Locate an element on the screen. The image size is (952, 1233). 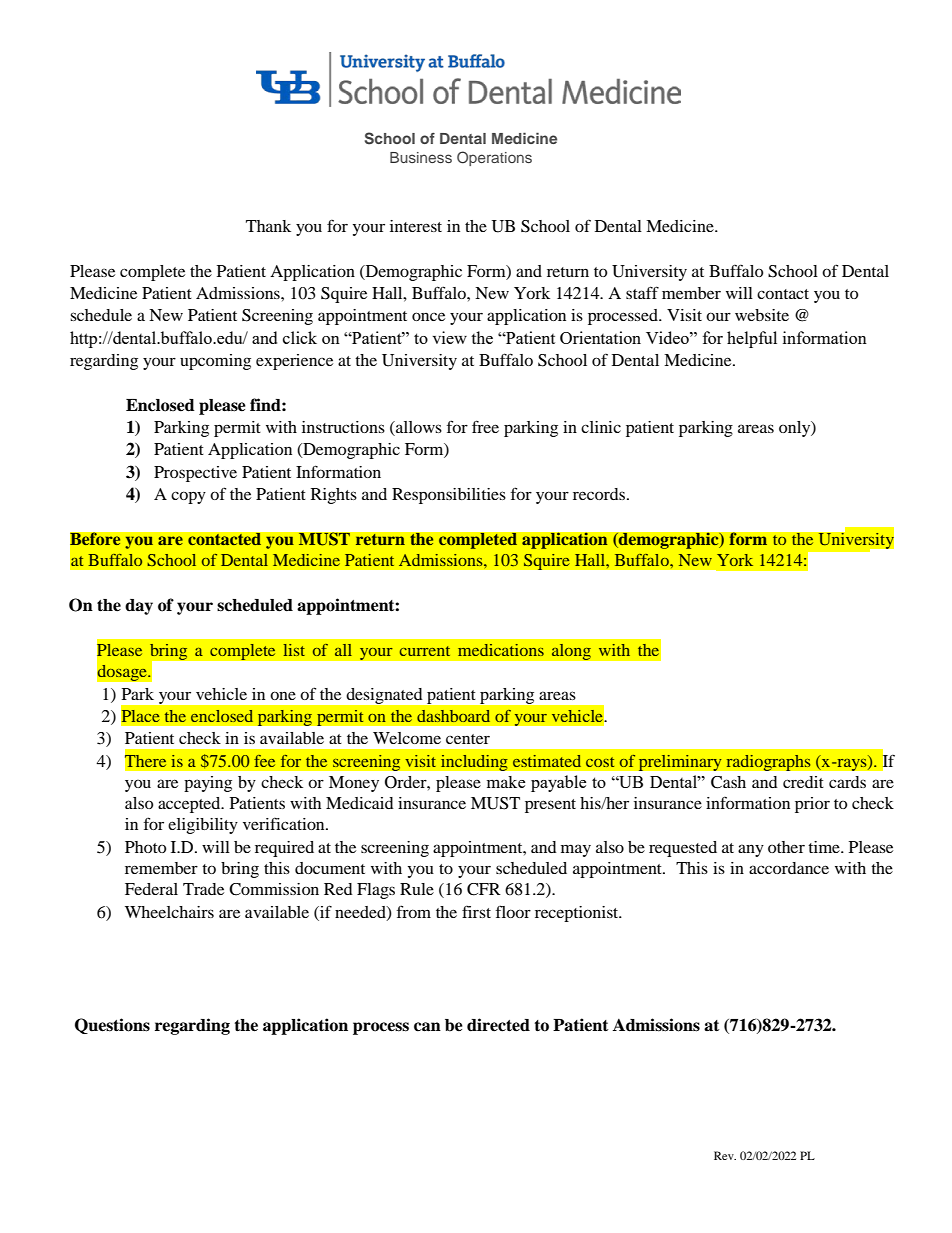
Operations is located at coordinates (494, 158).
